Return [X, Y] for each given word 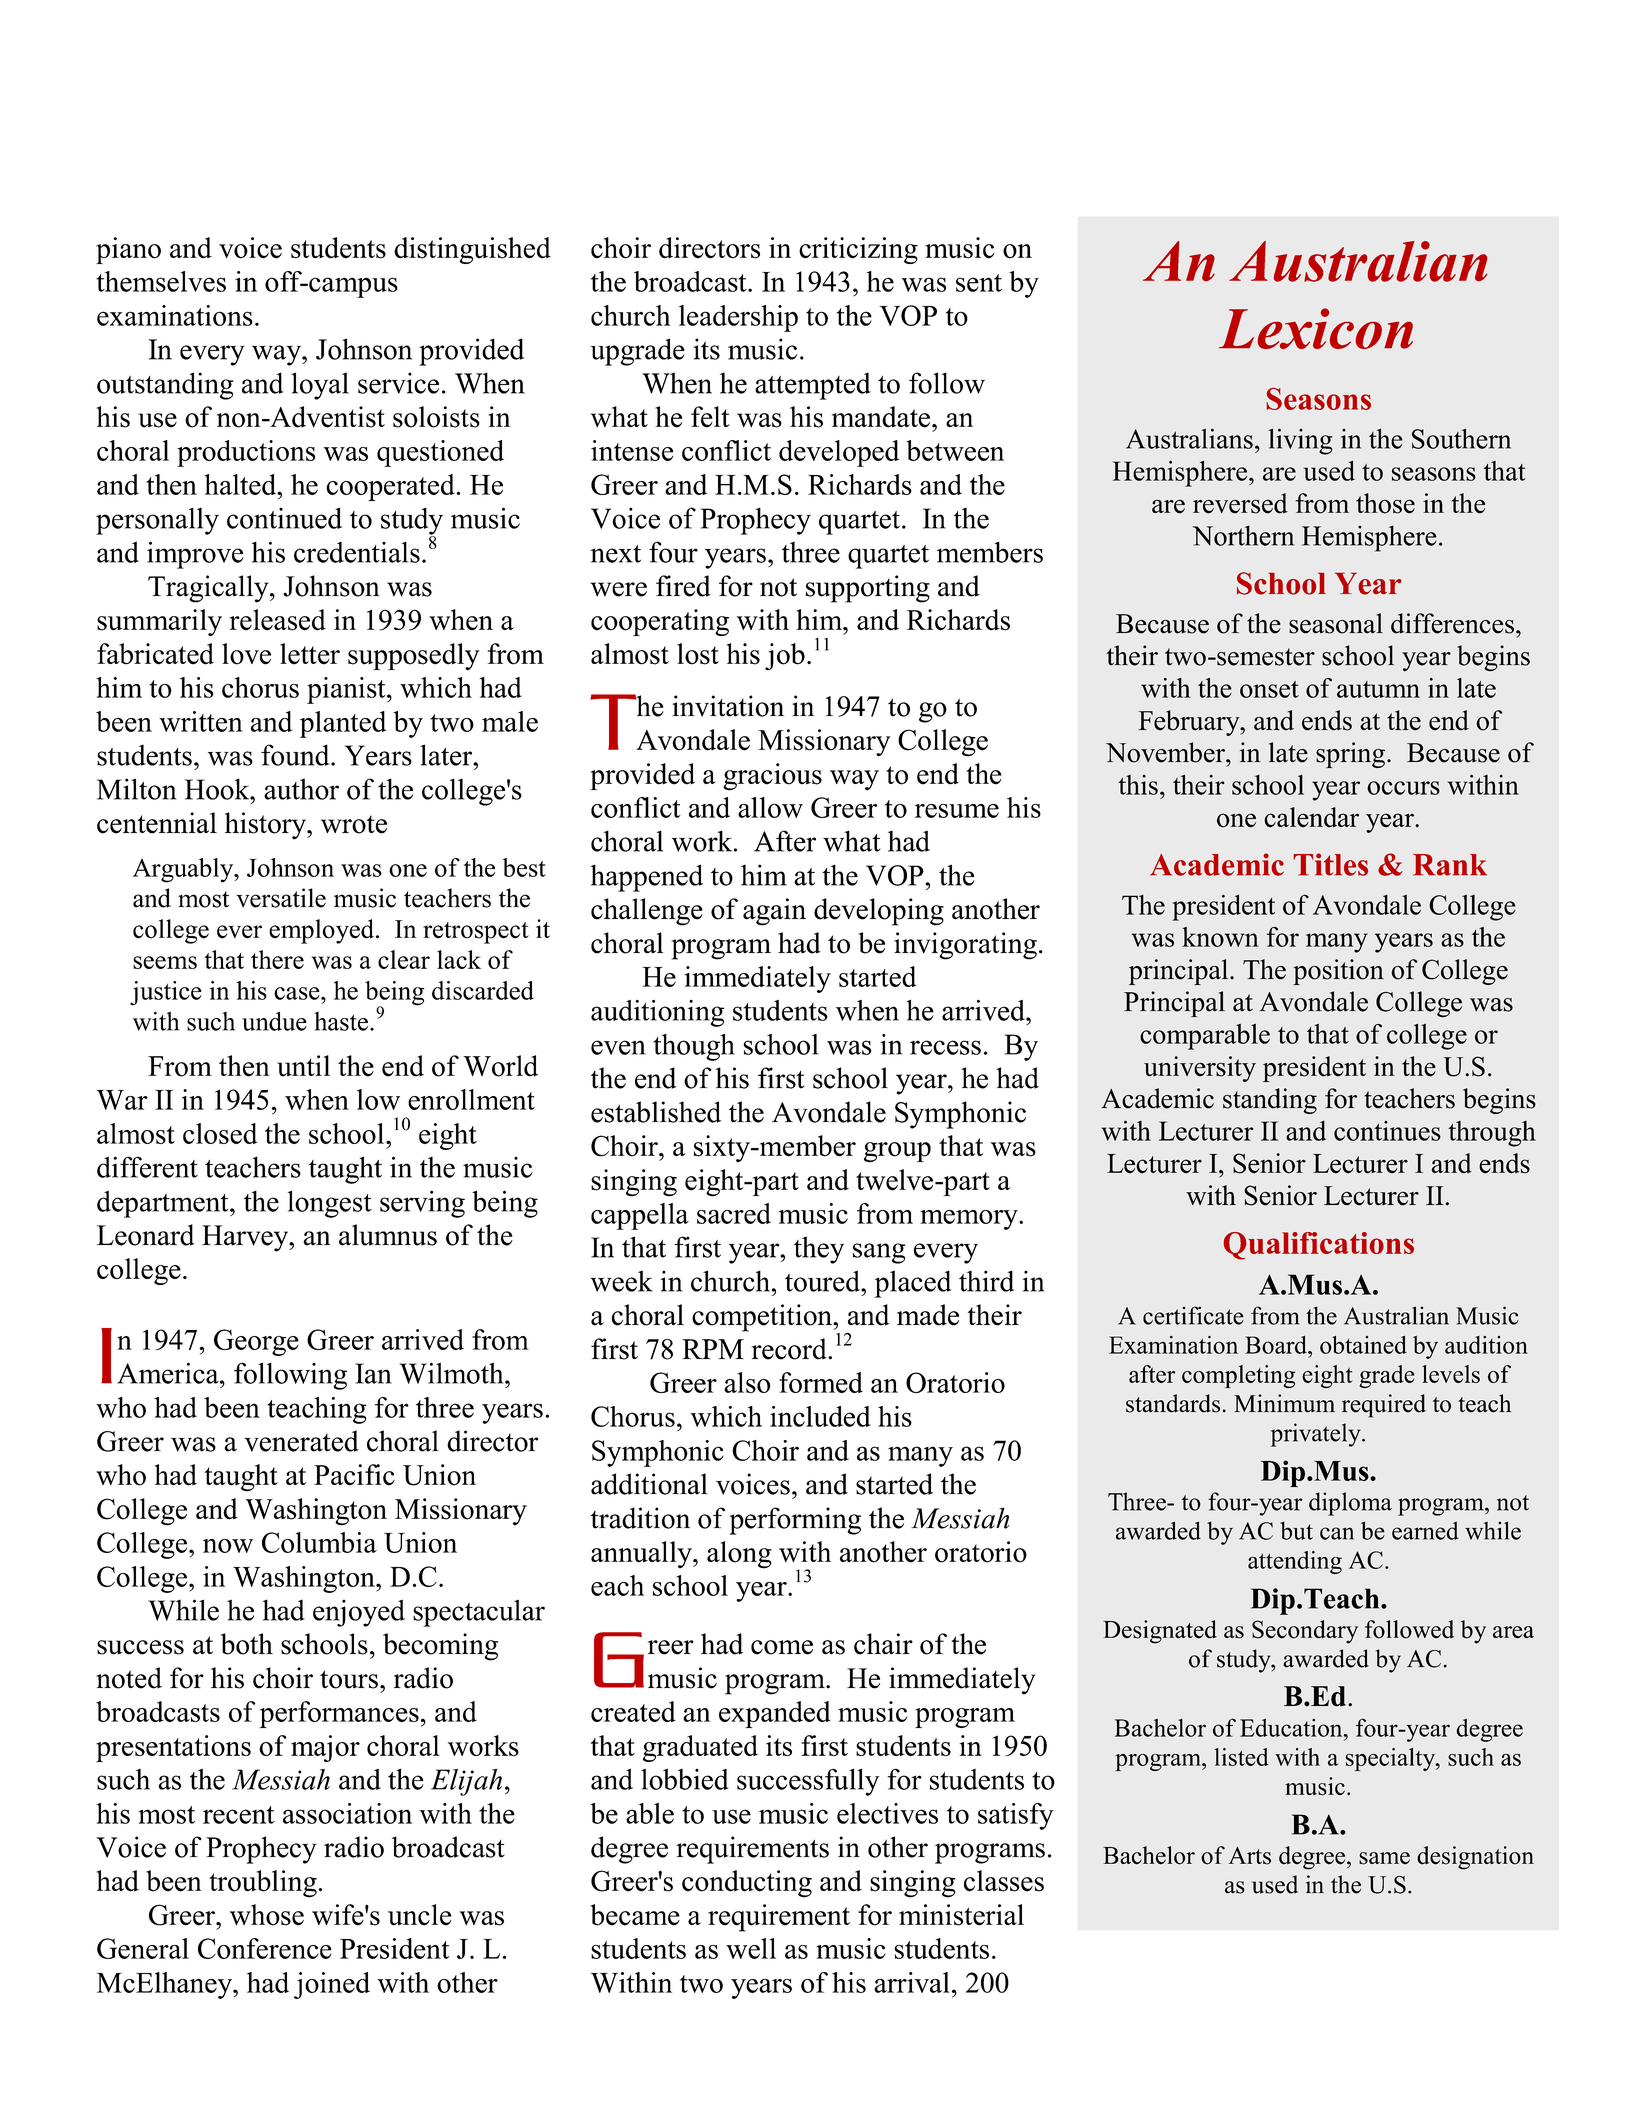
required [1384, 1406]
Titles [1330, 864]
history [266, 826]
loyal [320, 386]
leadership [738, 318]
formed [821, 1382]
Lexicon [1316, 328]
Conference [265, 1948]
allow [770, 807]
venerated [301, 1441]
